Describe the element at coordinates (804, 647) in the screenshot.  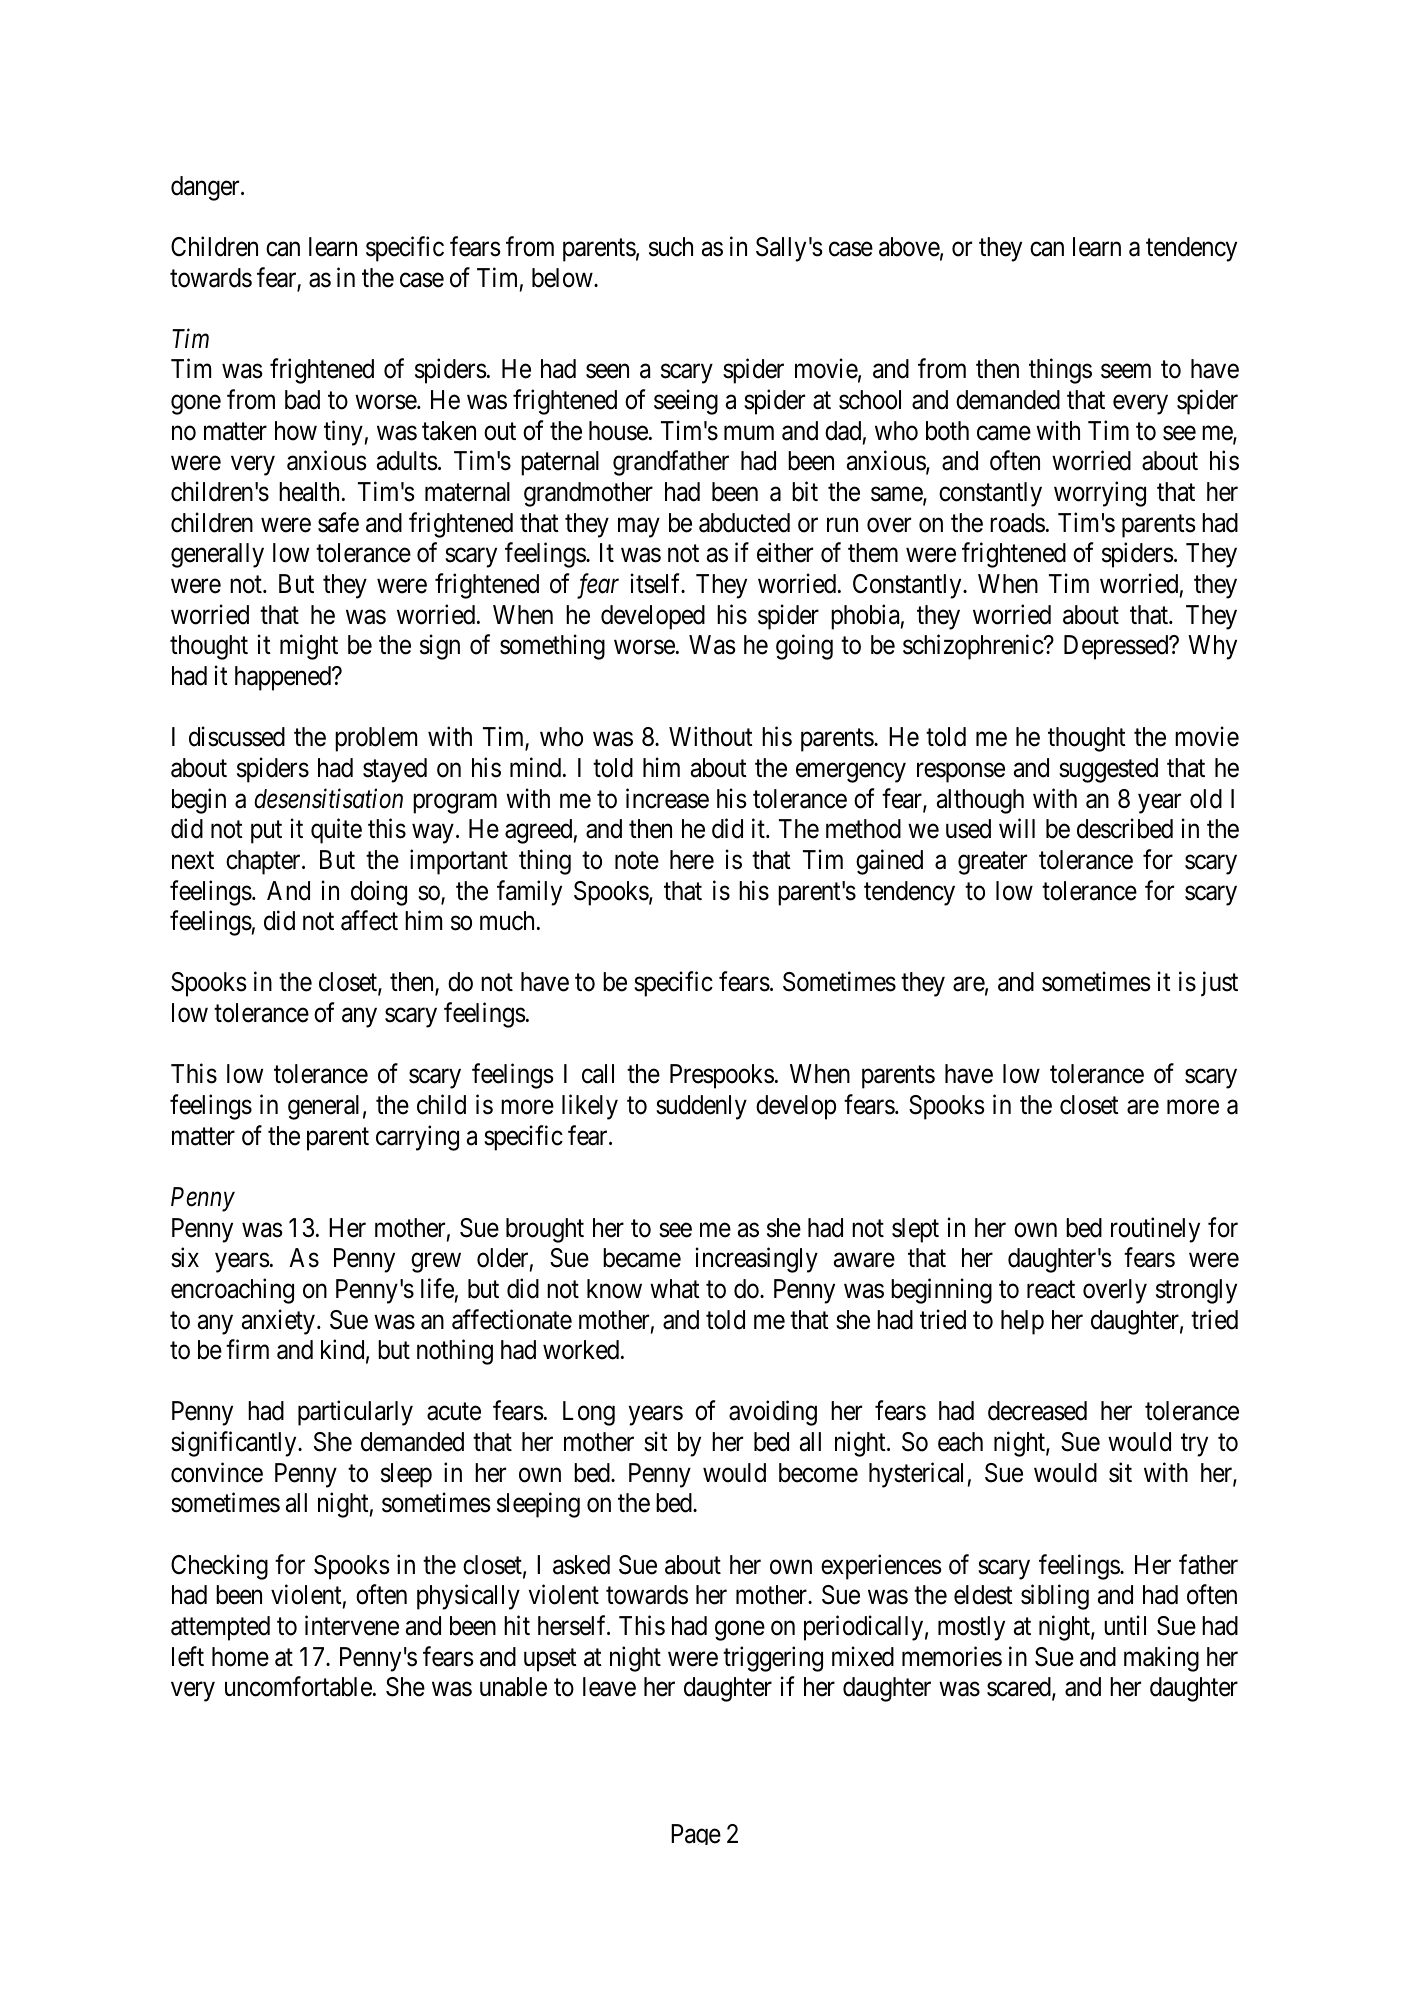
I see `going` at that location.
